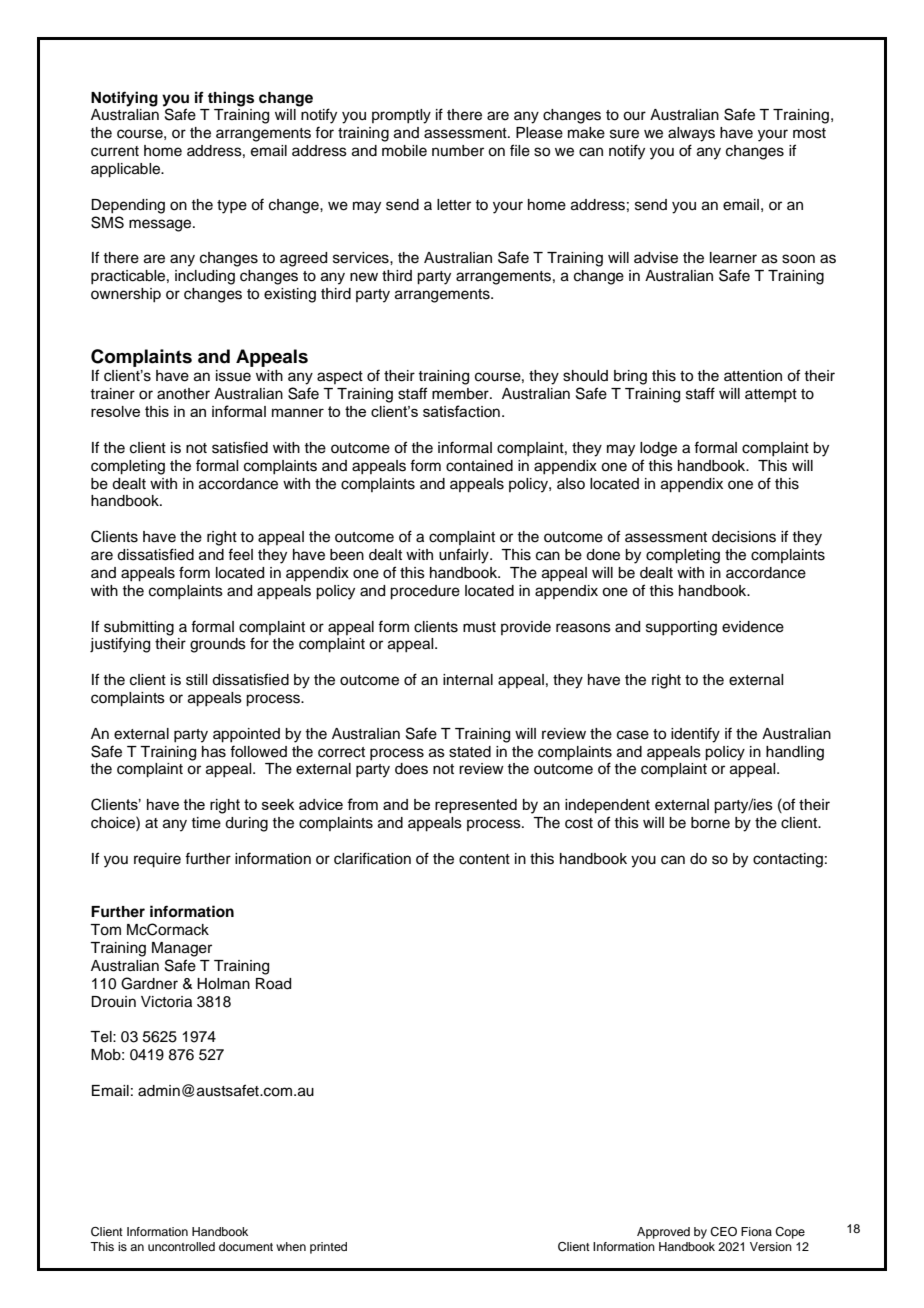  What do you see at coordinates (484, 859) in the document?
I see `content` at bounding box center [484, 859].
